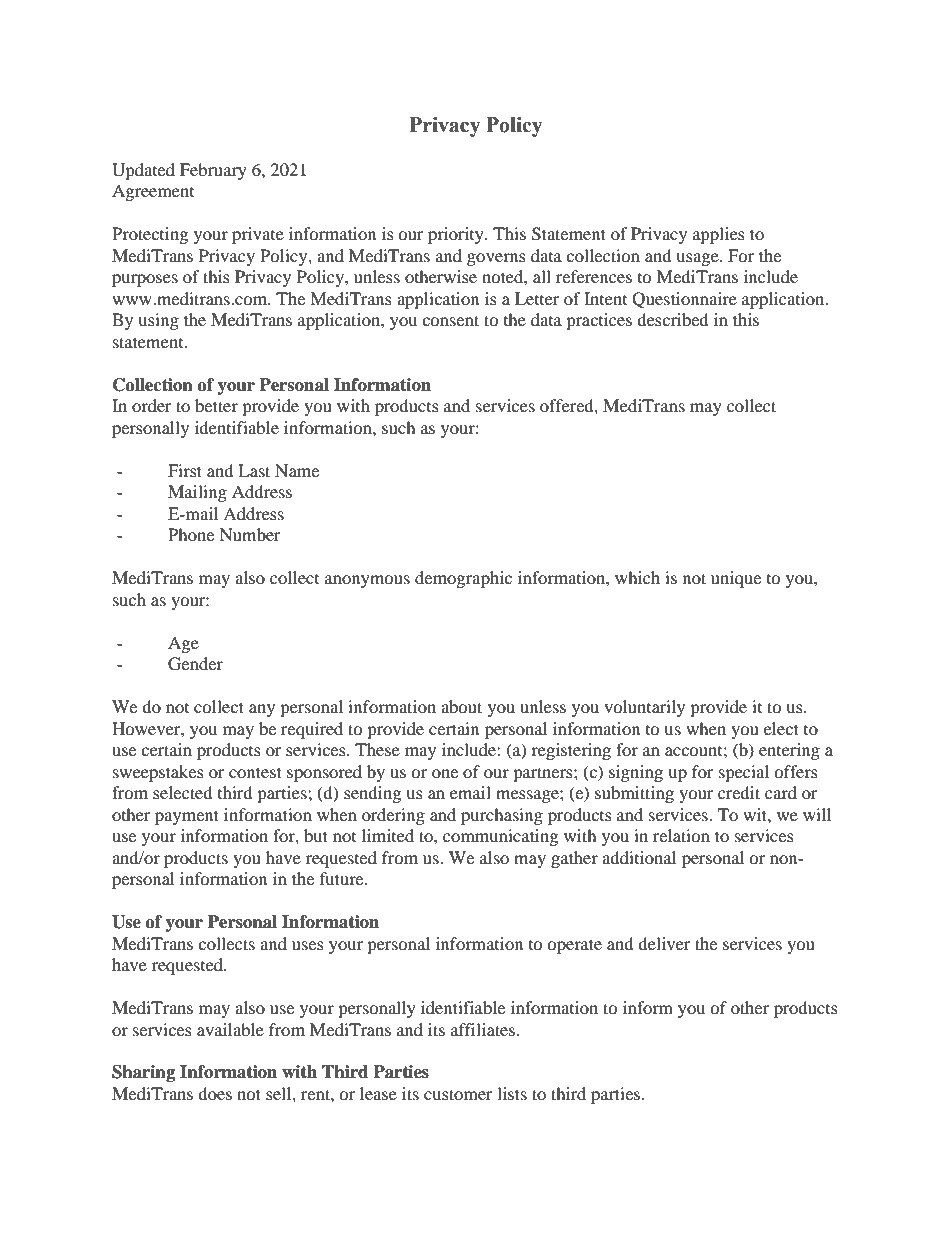  I want to click on does, so click(215, 1093).
